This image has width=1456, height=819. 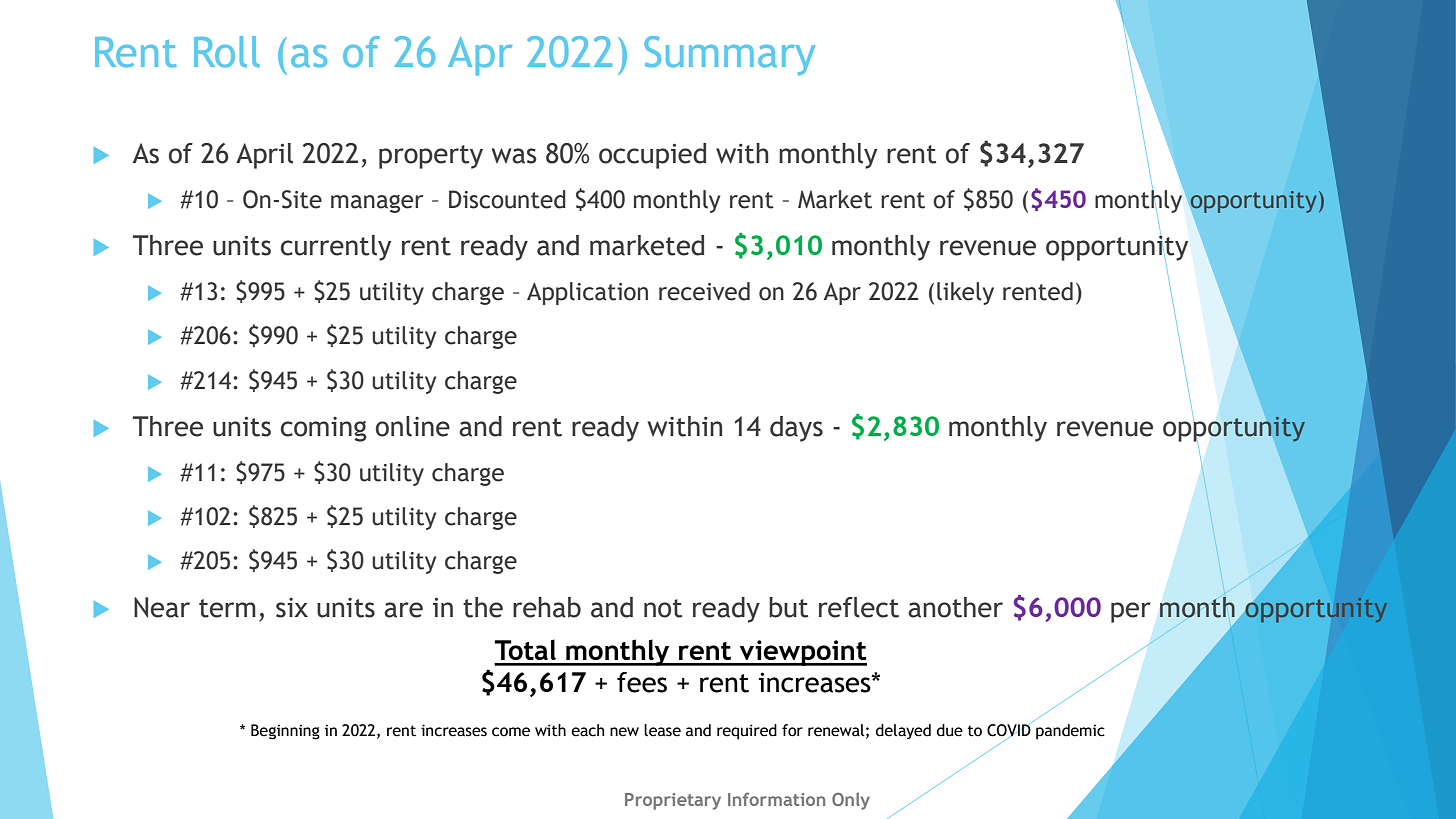 I want to click on received, so click(x=704, y=291).
